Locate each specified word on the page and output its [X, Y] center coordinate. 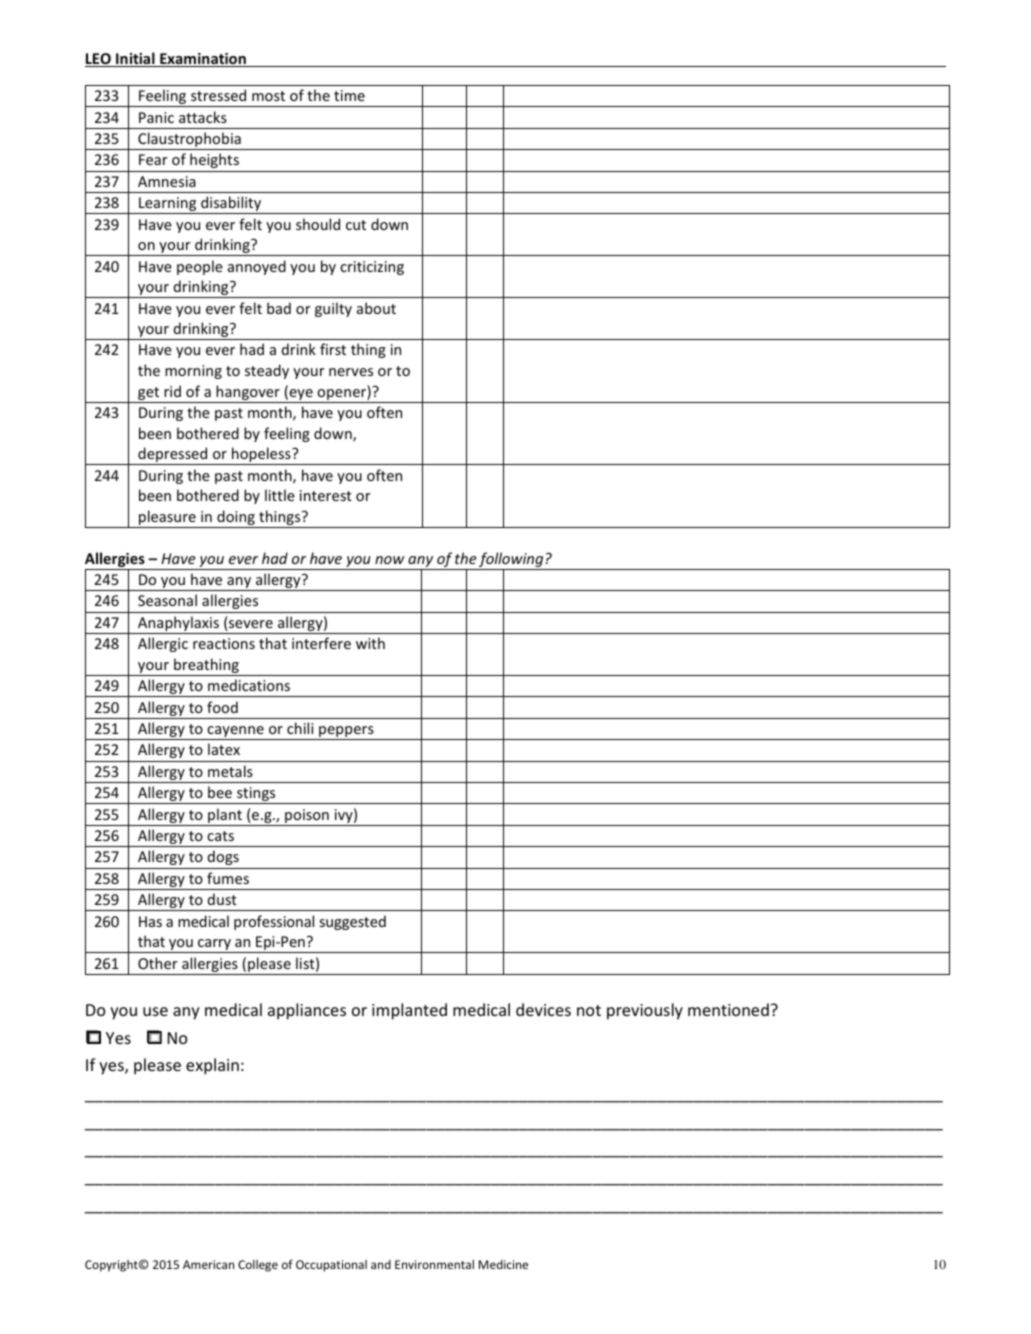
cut [356, 225]
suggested [352, 922]
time [349, 95]
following [511, 561]
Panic [156, 117]
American [208, 1264]
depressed [173, 456]
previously [645, 1011]
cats [220, 836]
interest [326, 495]
